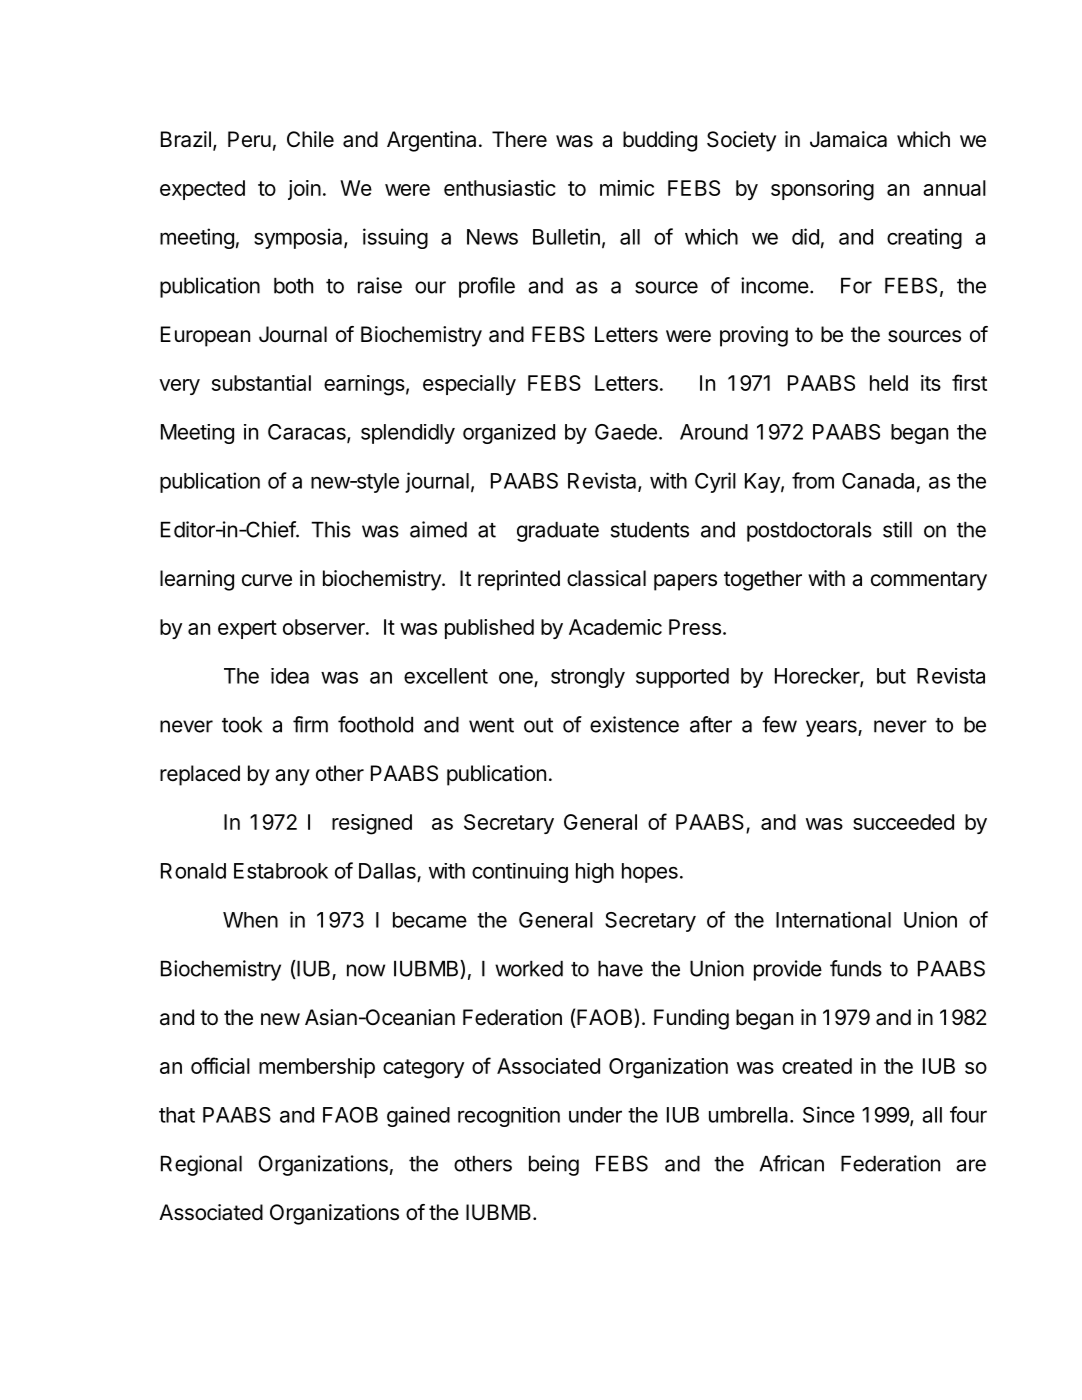  Describe the element at coordinates (595, 1115) in the screenshot. I see `under` at that location.
